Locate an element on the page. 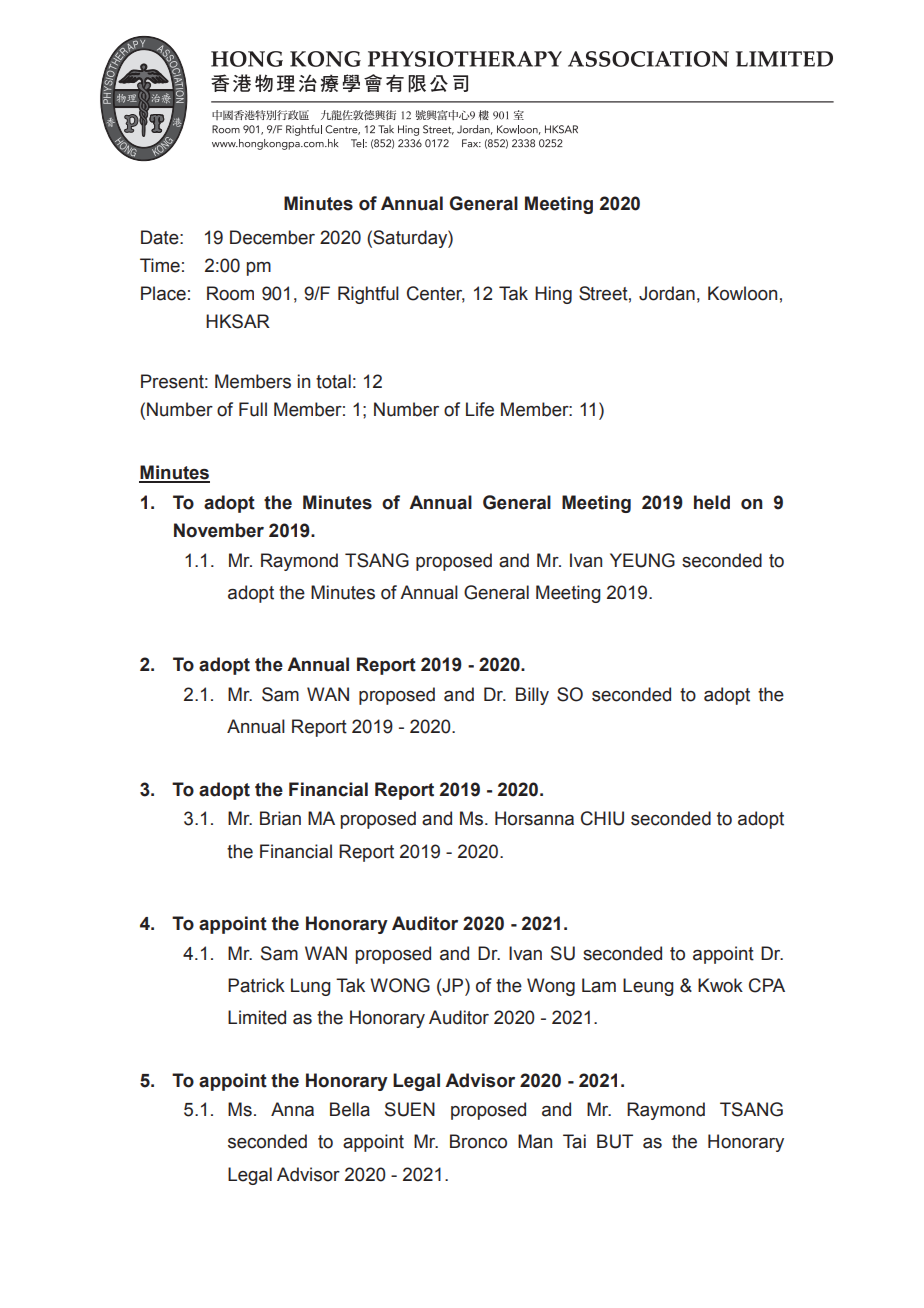  Brian is located at coordinates (280, 818).
